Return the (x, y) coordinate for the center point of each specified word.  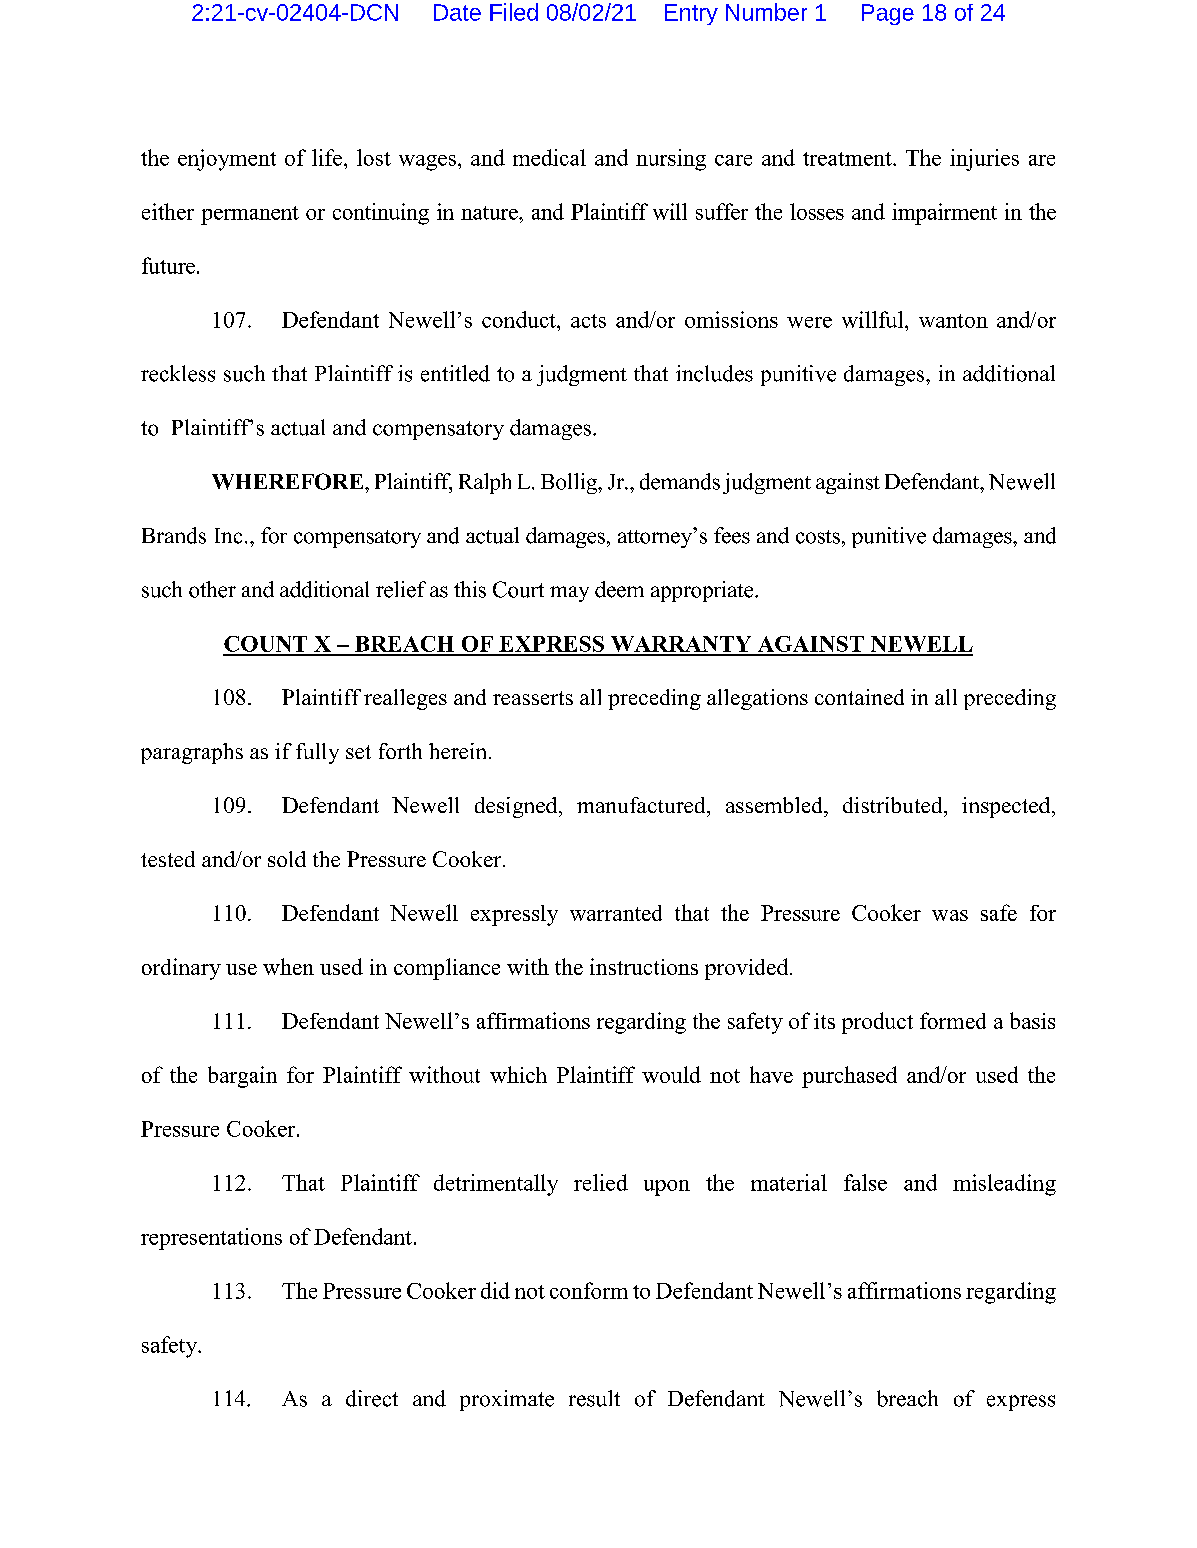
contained (859, 697)
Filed (514, 12)
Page (888, 14)
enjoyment (227, 160)
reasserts (533, 698)
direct (372, 1398)
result (594, 1398)
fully (317, 753)
